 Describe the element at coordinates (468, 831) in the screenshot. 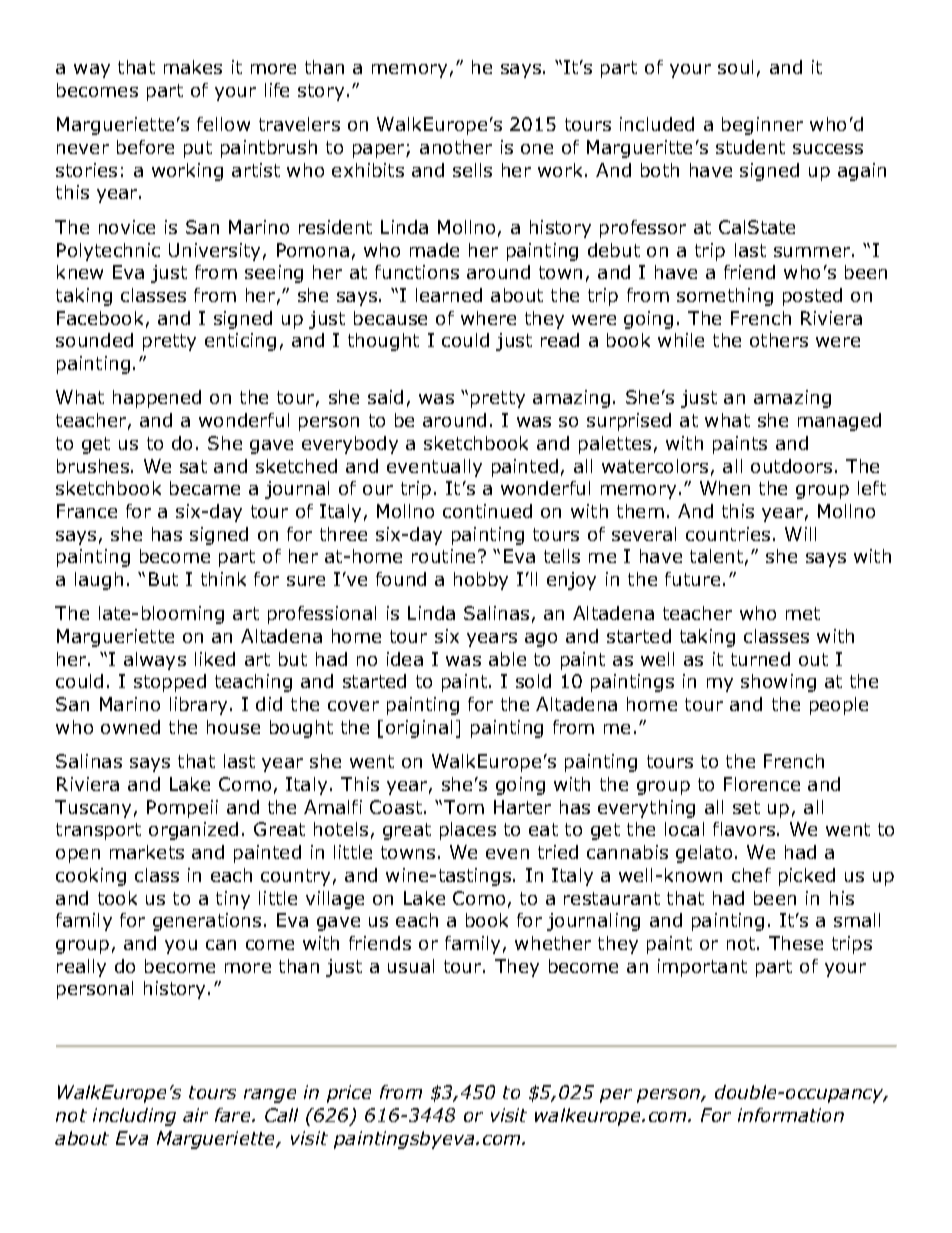

I see `places` at that location.
